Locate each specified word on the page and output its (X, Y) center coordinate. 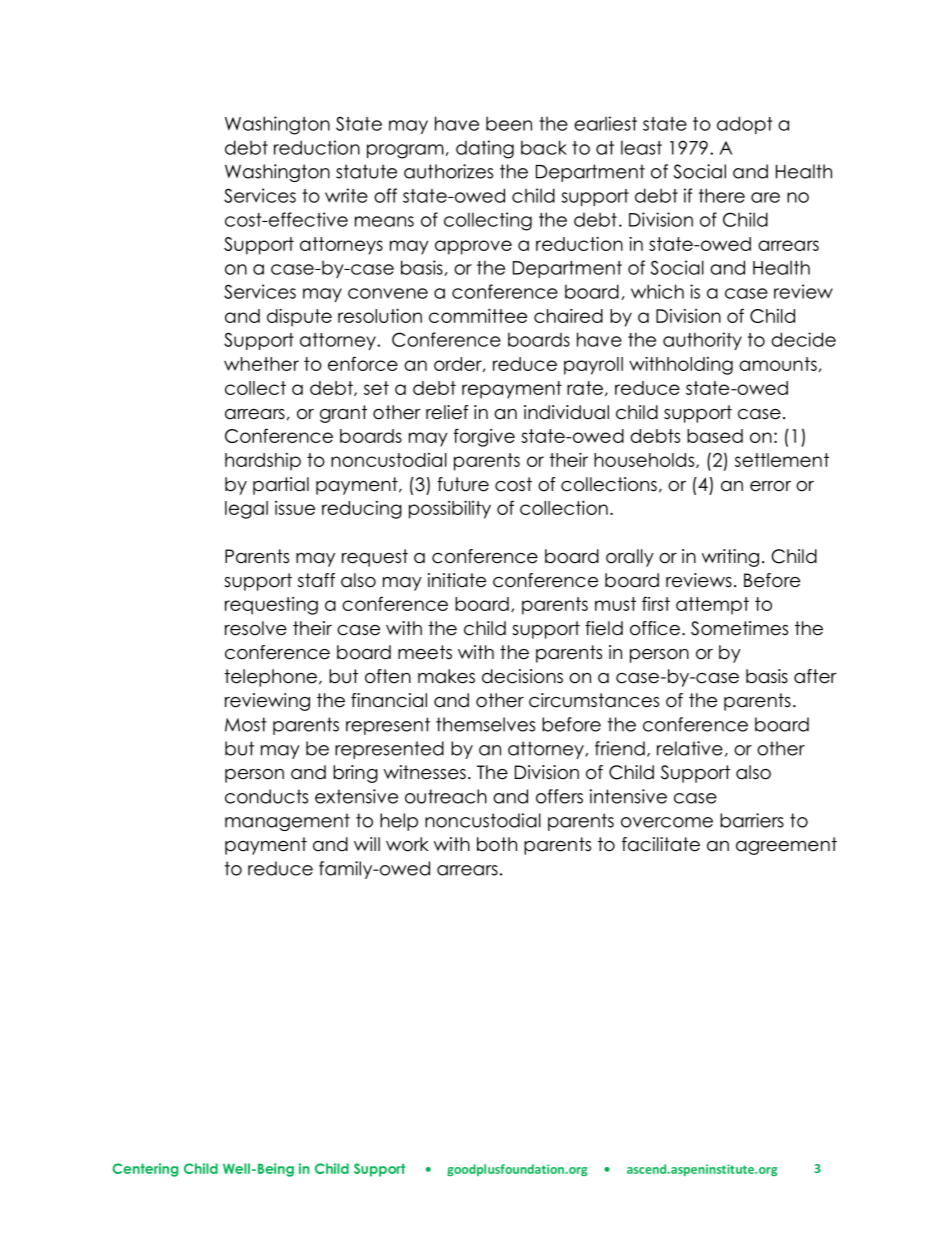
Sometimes (739, 628)
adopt (745, 125)
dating (485, 149)
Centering (145, 1170)
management (287, 822)
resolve (256, 628)
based (715, 436)
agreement (786, 846)
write (346, 195)
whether (261, 364)
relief (447, 412)
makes (446, 676)
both (497, 844)
